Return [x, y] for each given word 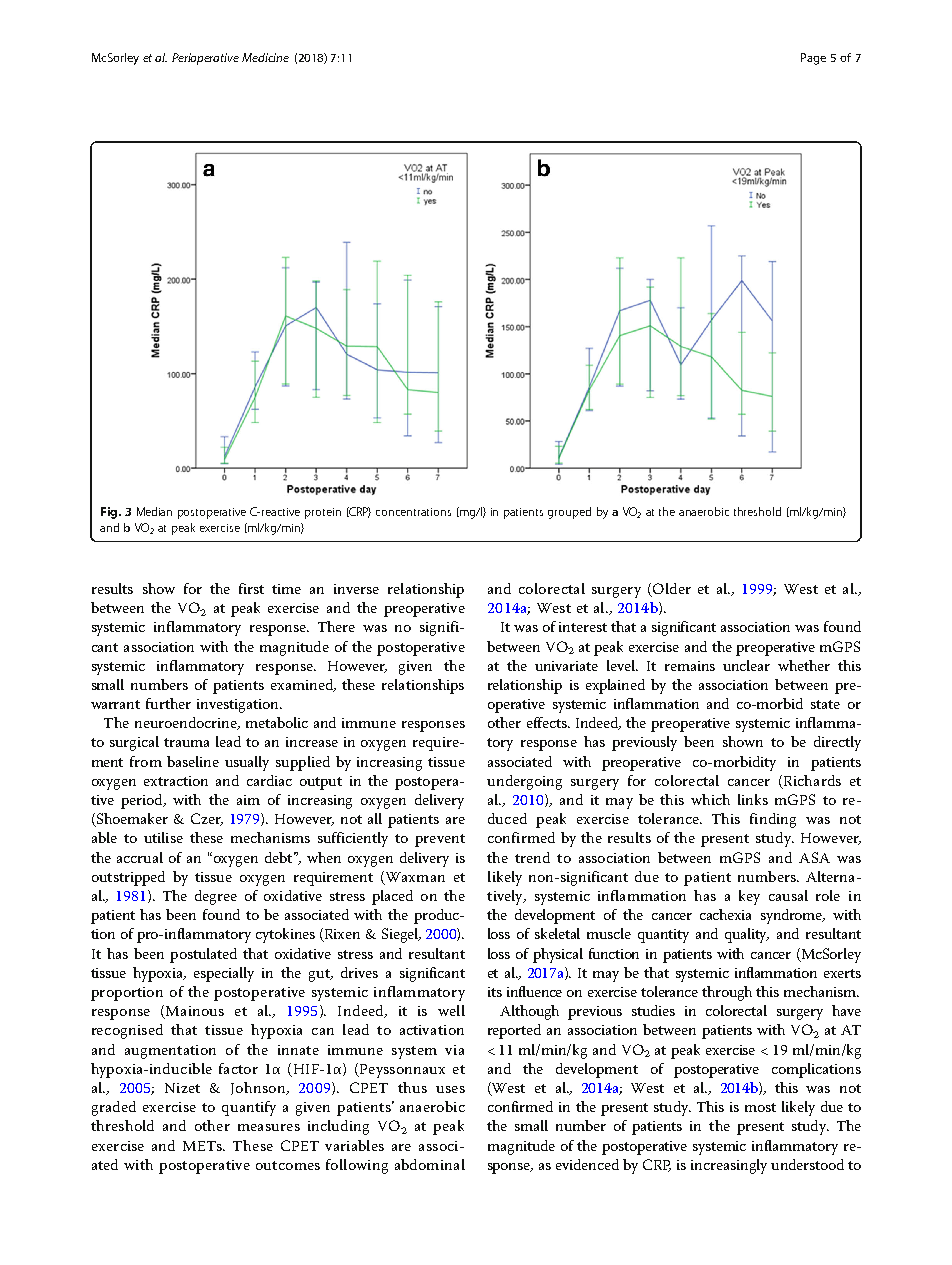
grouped [569, 513]
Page [813, 59]
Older [670, 590]
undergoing [524, 782]
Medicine [265, 57]
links [753, 799]
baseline [193, 761]
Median [154, 511]
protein [323, 513]
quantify [249, 1108]
